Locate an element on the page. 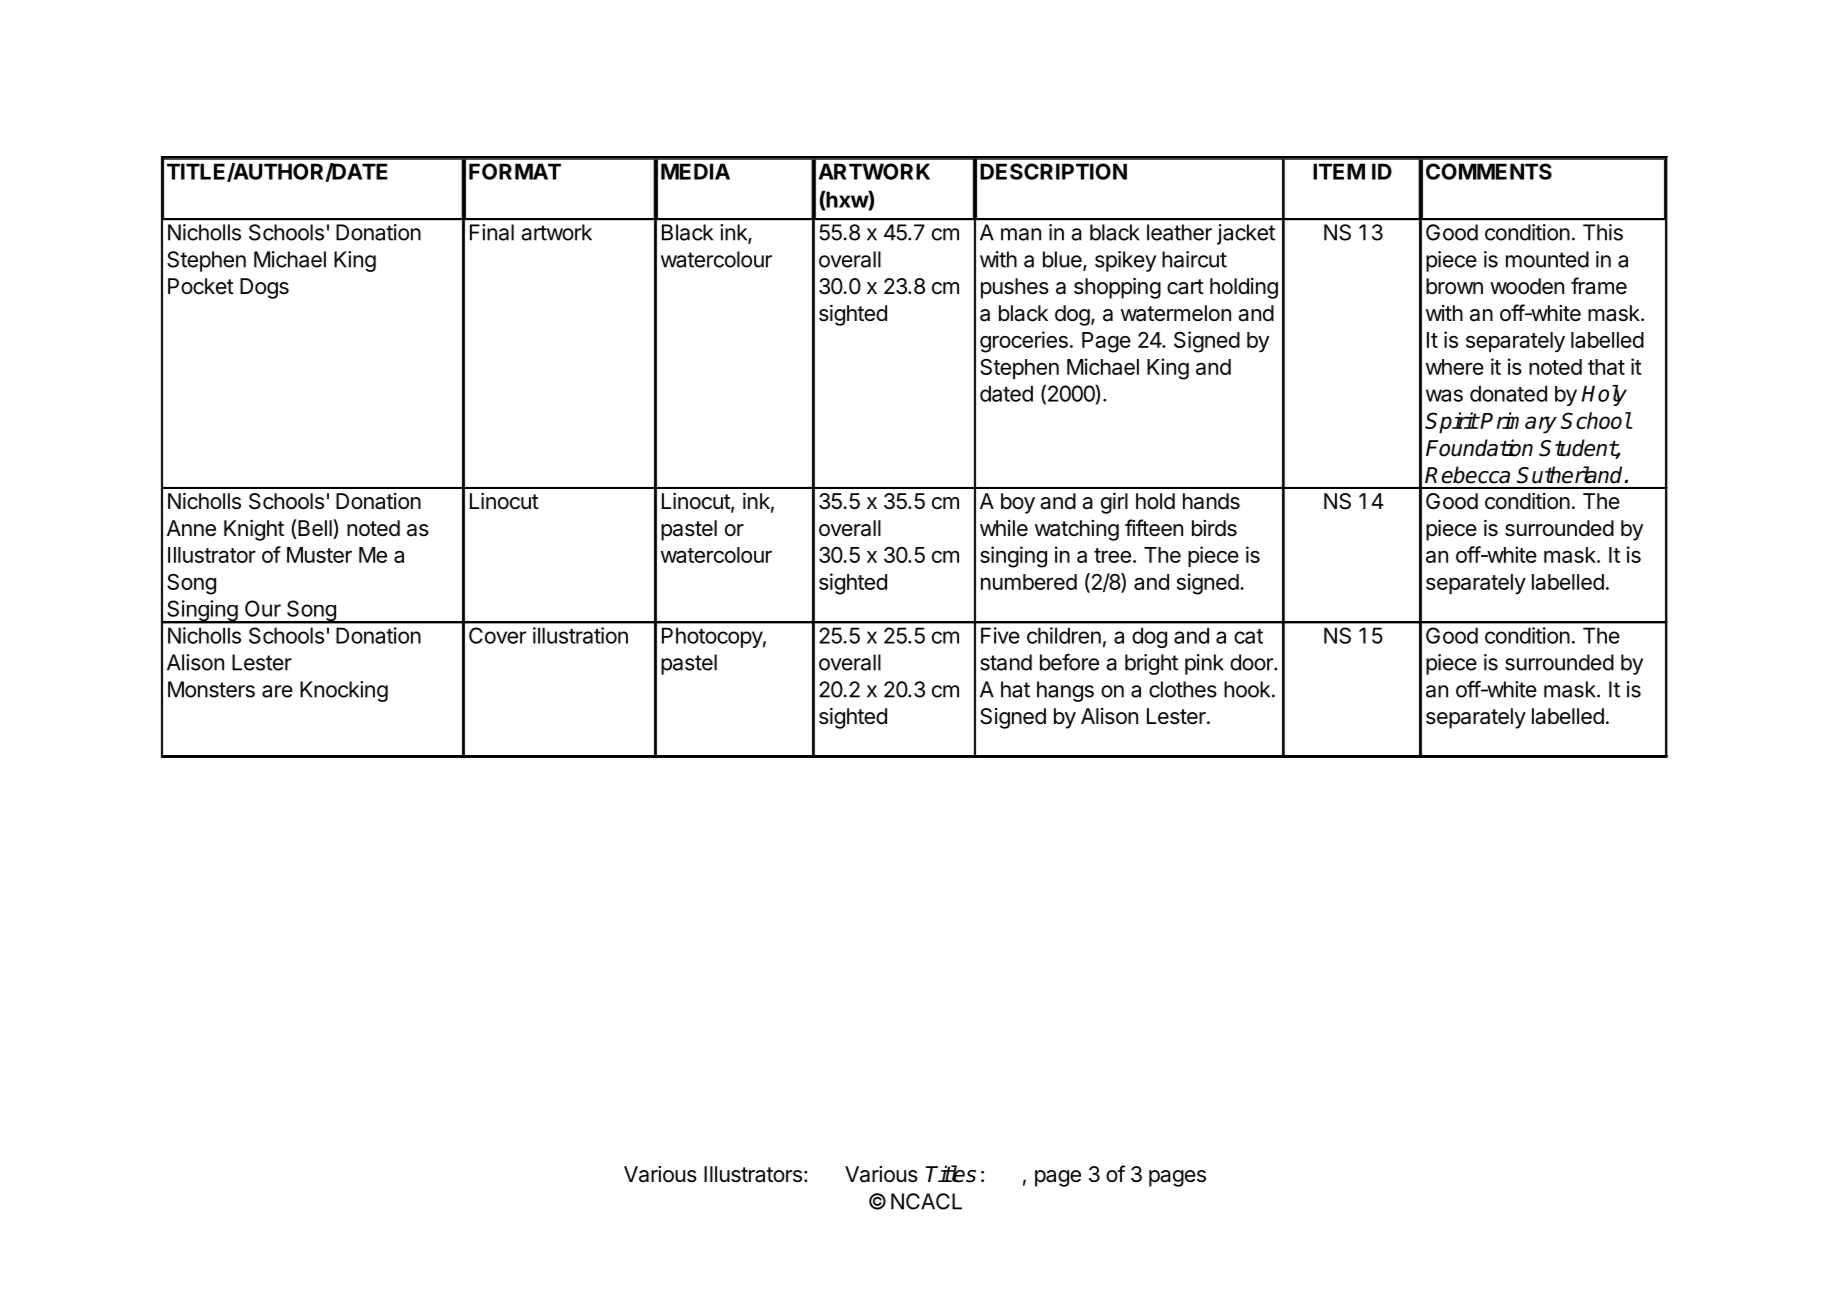  COMMENTS is located at coordinates (1489, 171).
